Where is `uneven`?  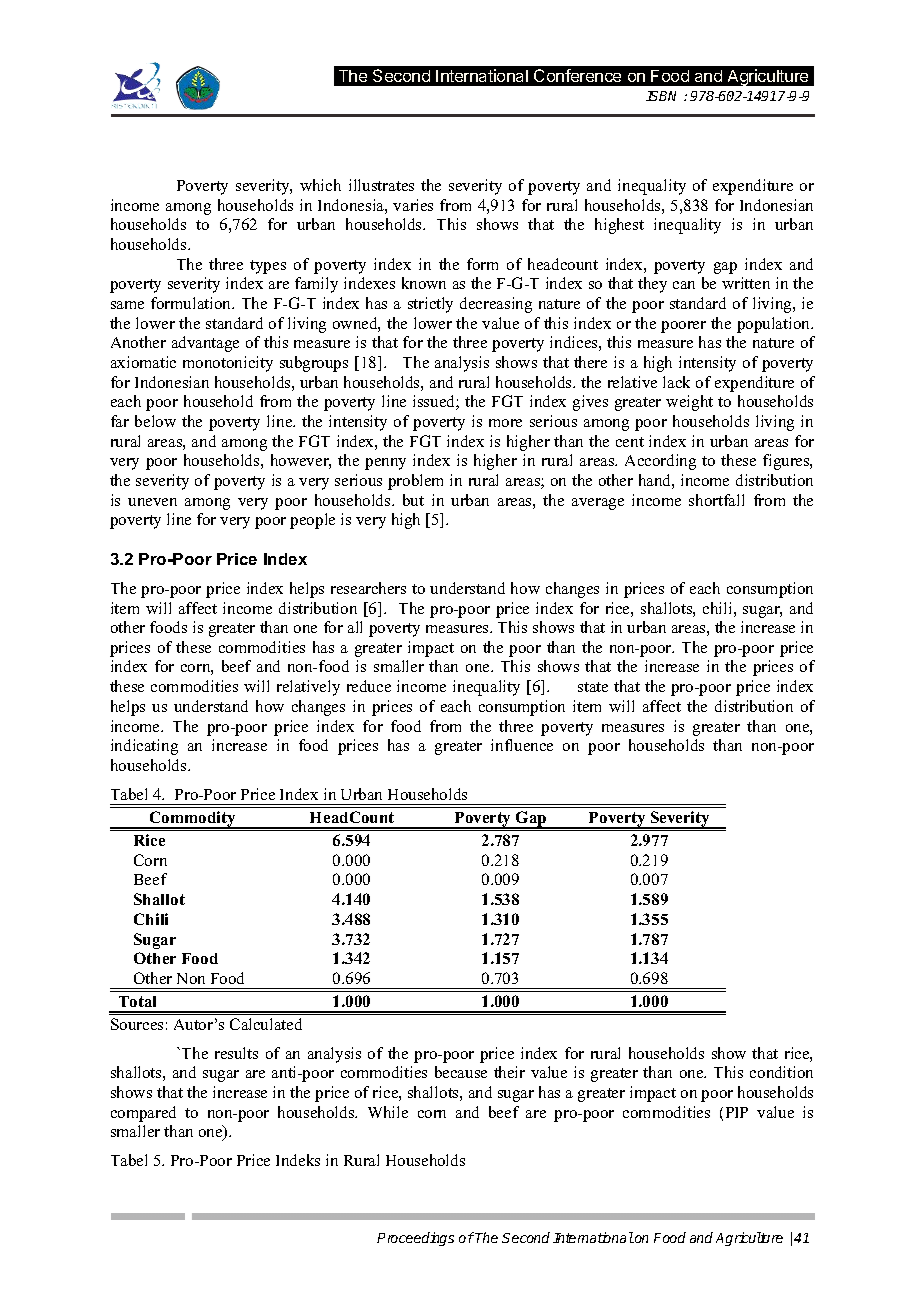 uneven is located at coordinates (152, 502).
